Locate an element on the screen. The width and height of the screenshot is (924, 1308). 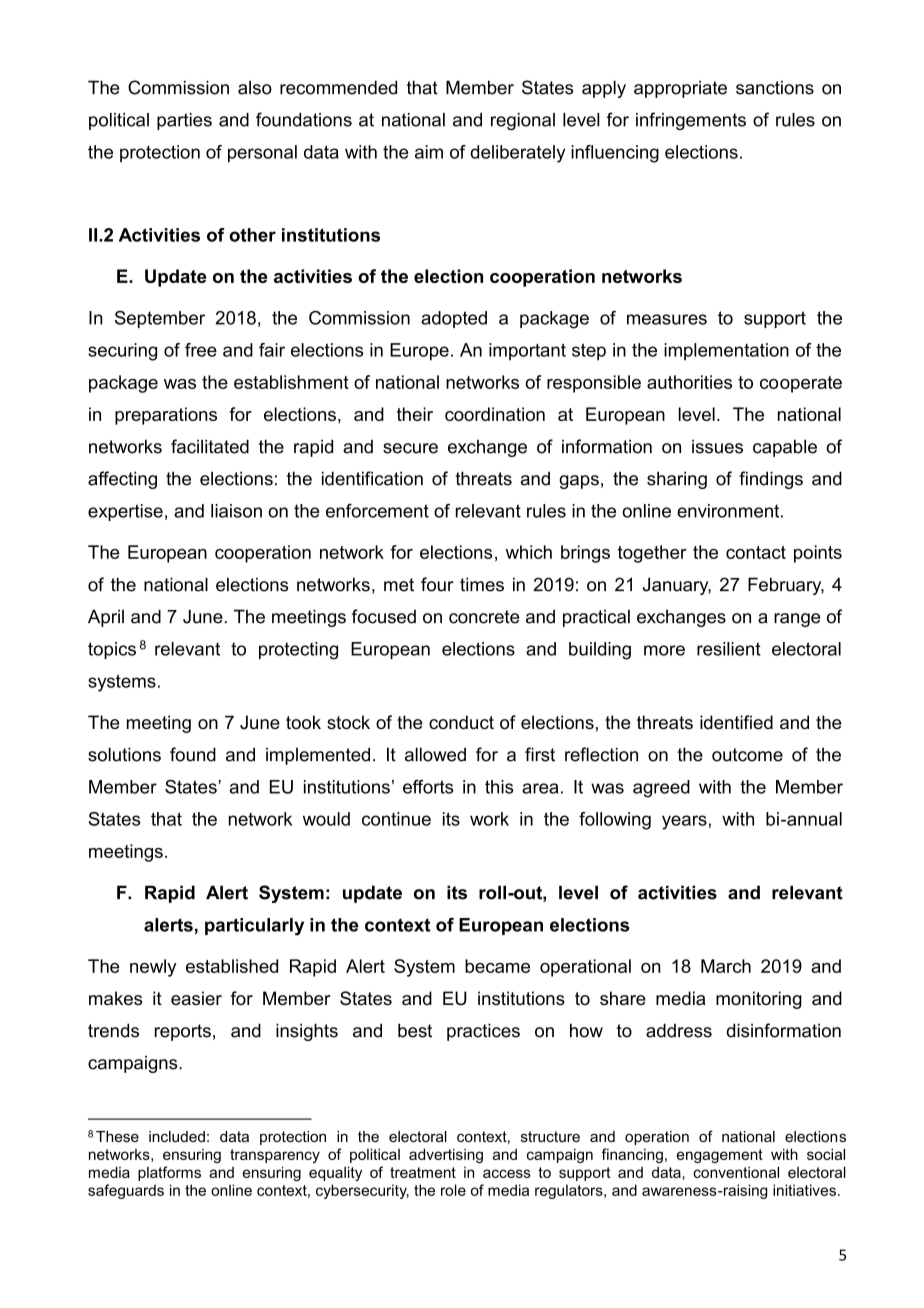
concrete is located at coordinates (484, 617).
